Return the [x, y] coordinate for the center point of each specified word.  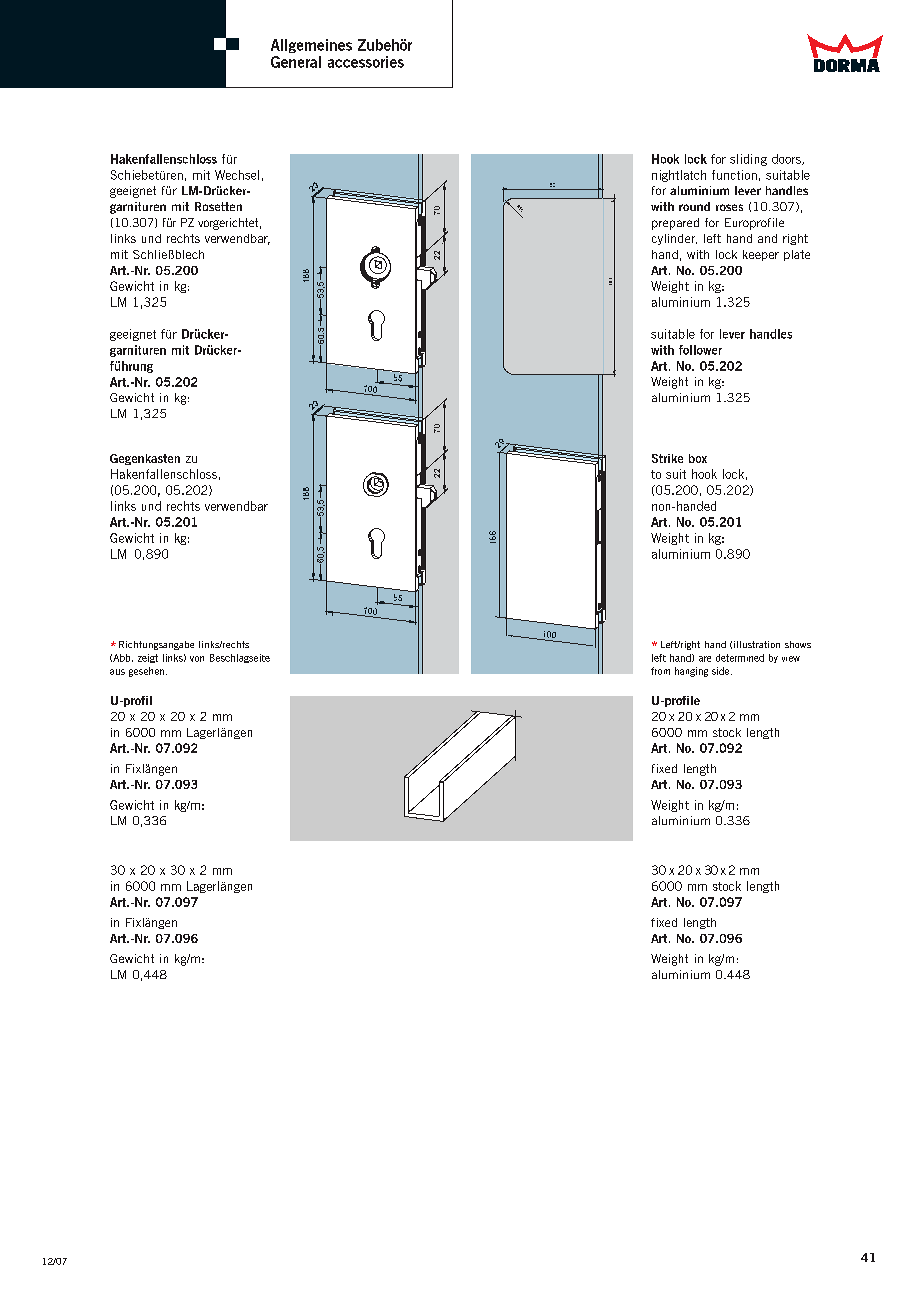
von [197, 659]
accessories [366, 62]
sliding [748, 160]
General [296, 62]
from [660, 671]
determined [740, 658]
